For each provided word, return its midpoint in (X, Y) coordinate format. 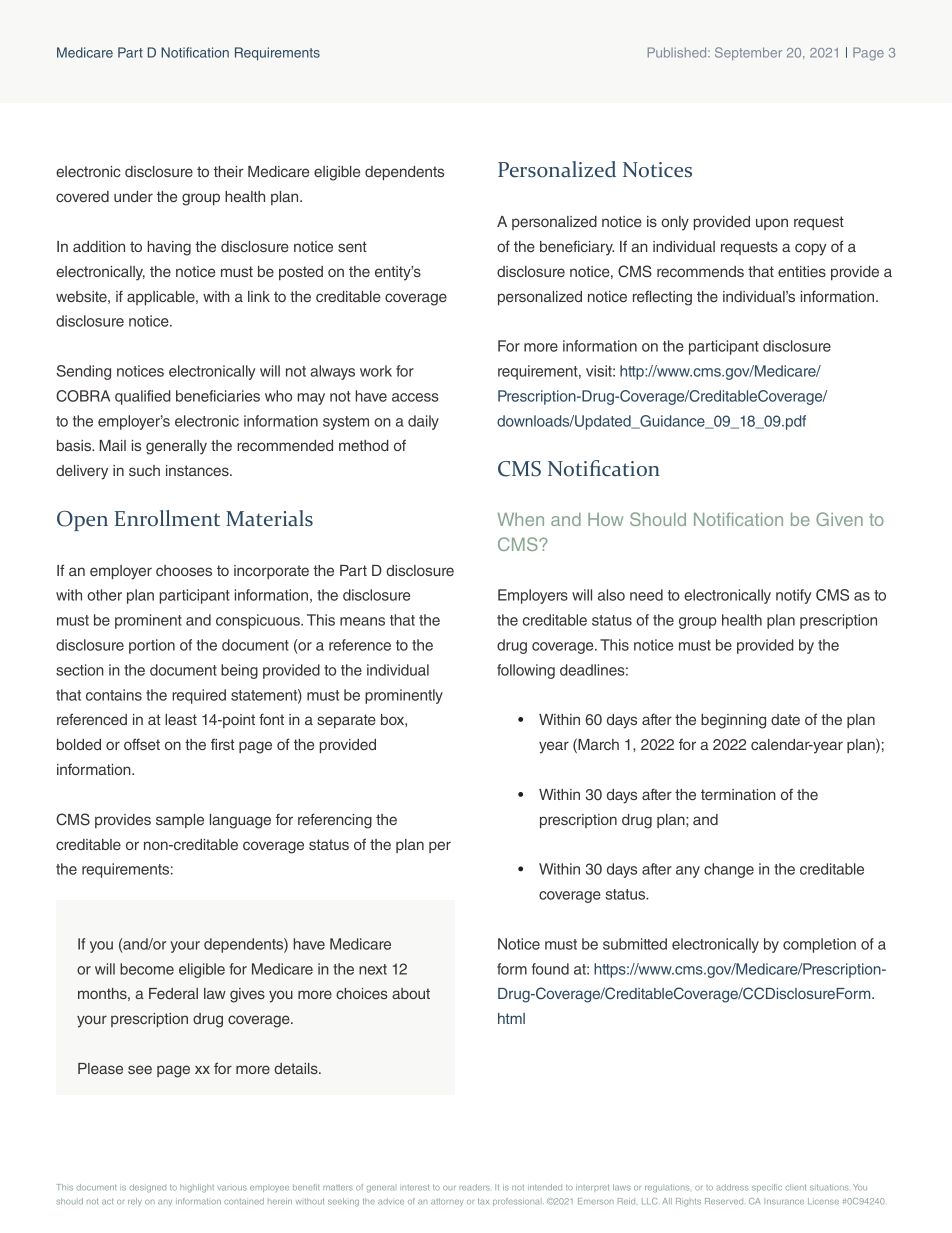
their (229, 171)
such (144, 470)
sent (352, 246)
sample (180, 821)
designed (148, 1188)
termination (738, 794)
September (748, 53)
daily (423, 422)
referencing (335, 821)
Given (839, 519)
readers (474, 1187)
